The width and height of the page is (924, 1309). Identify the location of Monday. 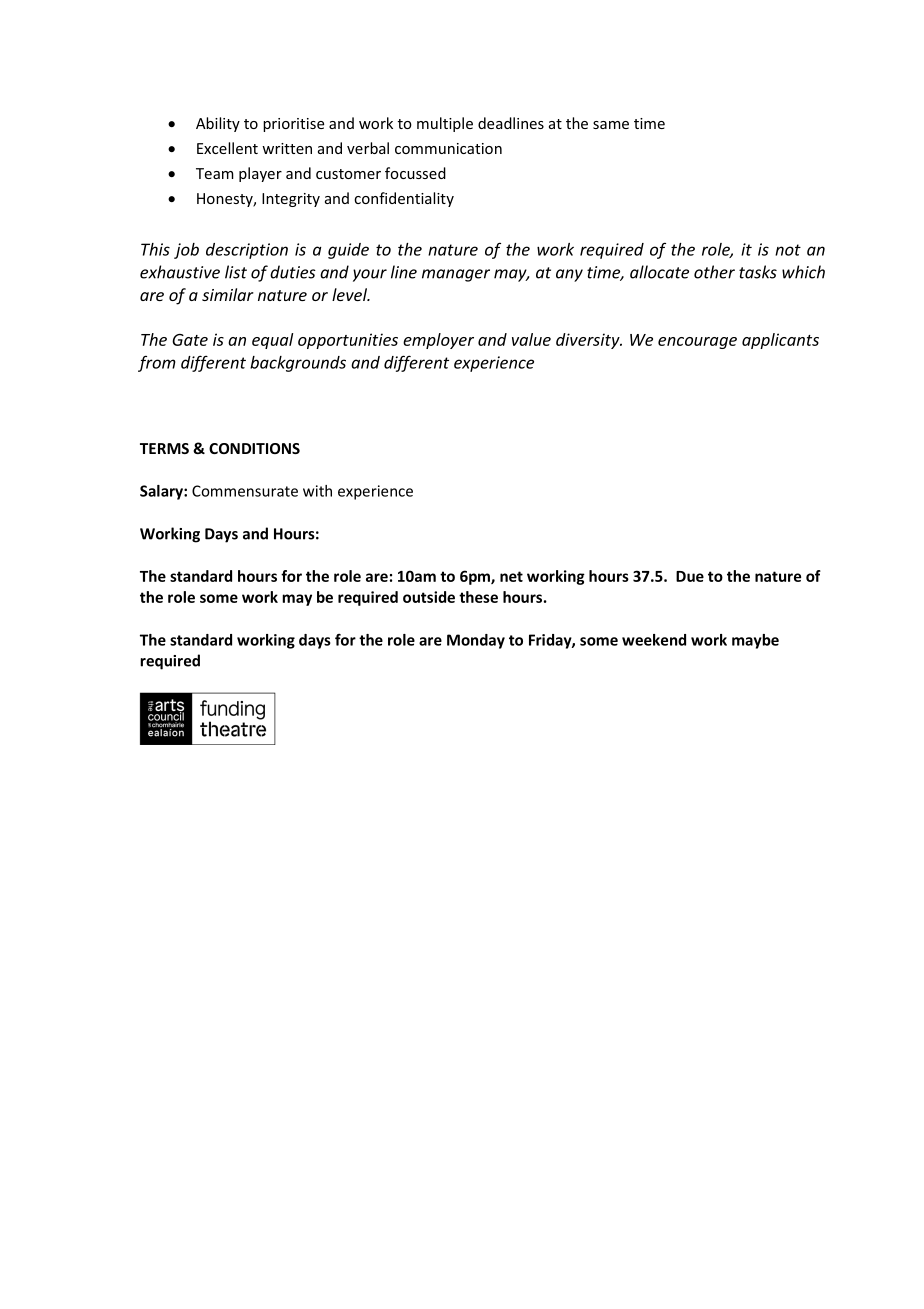
(476, 641).
